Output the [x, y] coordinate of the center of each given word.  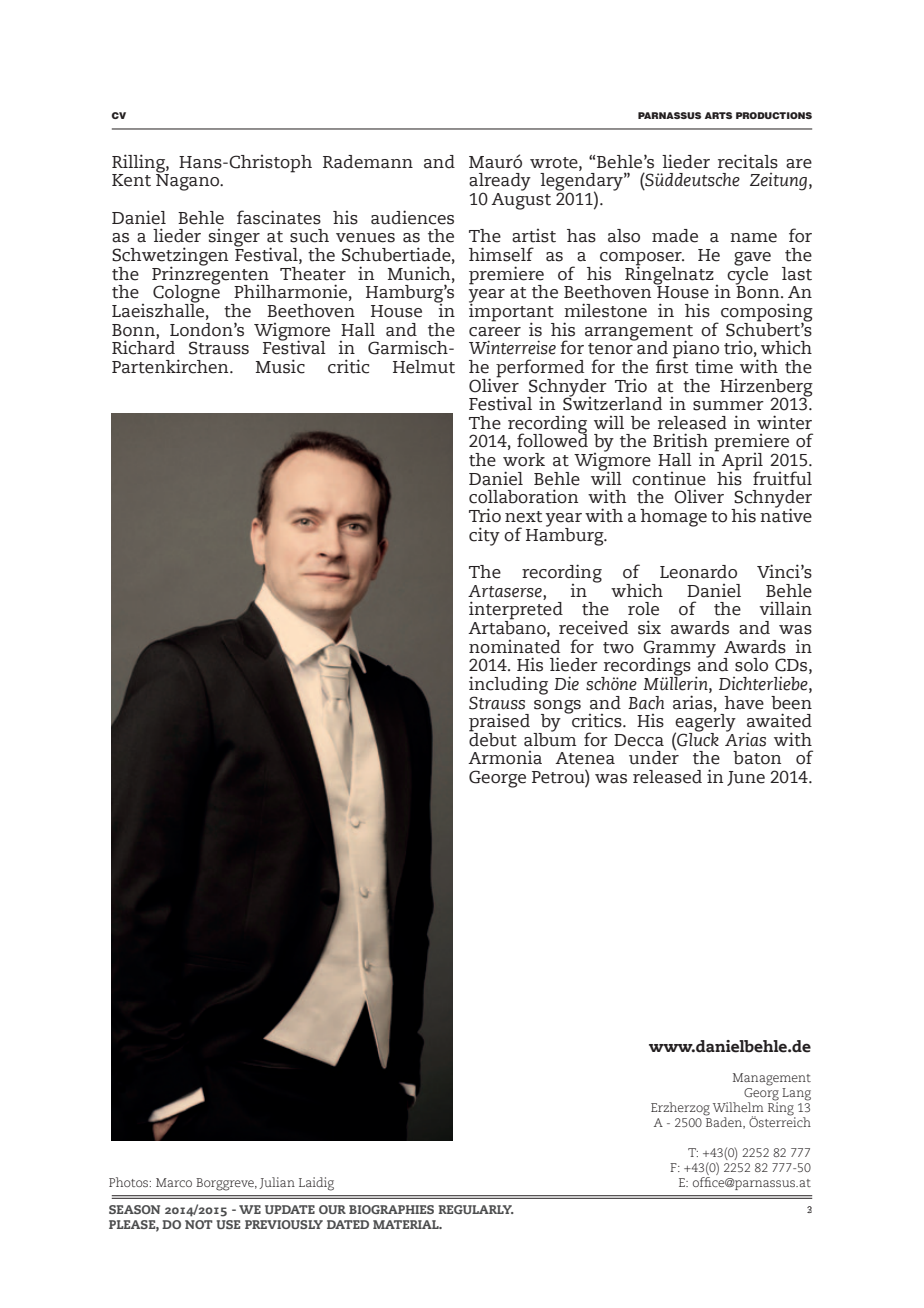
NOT [199, 1224]
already [500, 183]
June [746, 778]
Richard [143, 346]
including [508, 686]
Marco [174, 1182]
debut [493, 738]
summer [728, 406]
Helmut [424, 367]
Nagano [189, 181]
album [550, 738]
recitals [748, 161]
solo [751, 665]
